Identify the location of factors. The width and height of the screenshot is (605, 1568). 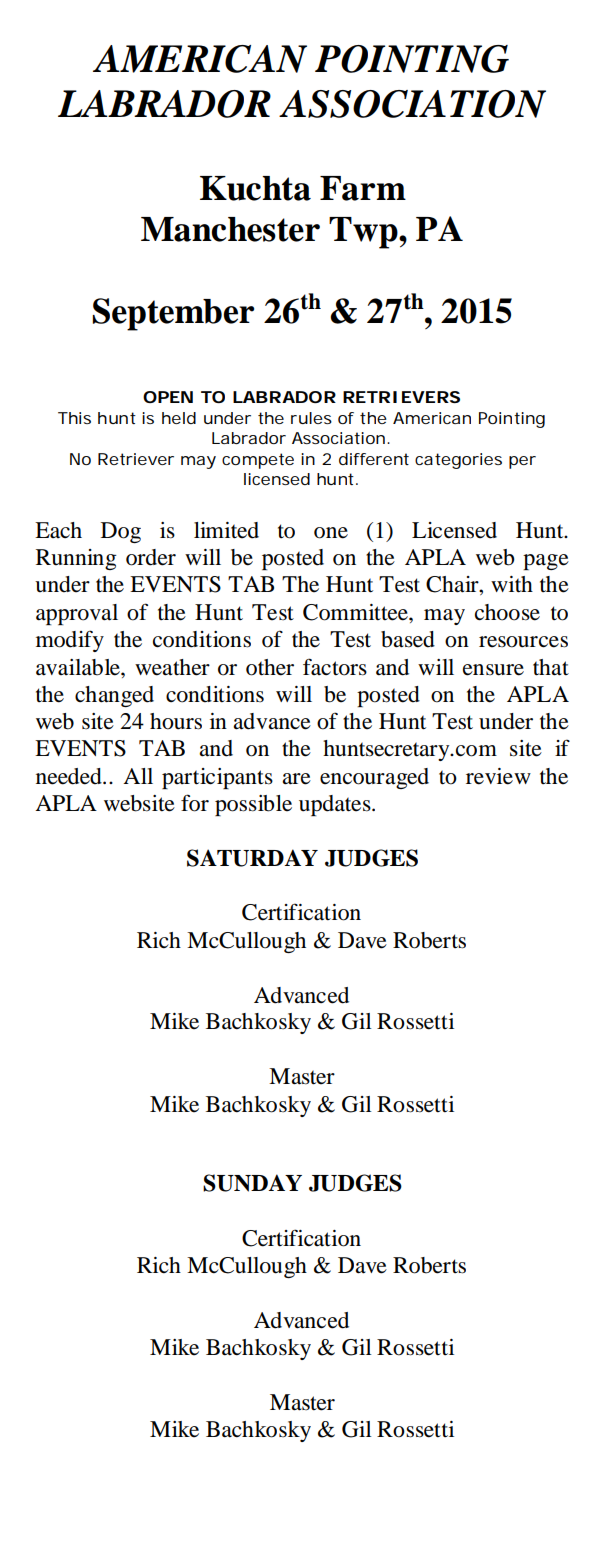
(335, 667).
